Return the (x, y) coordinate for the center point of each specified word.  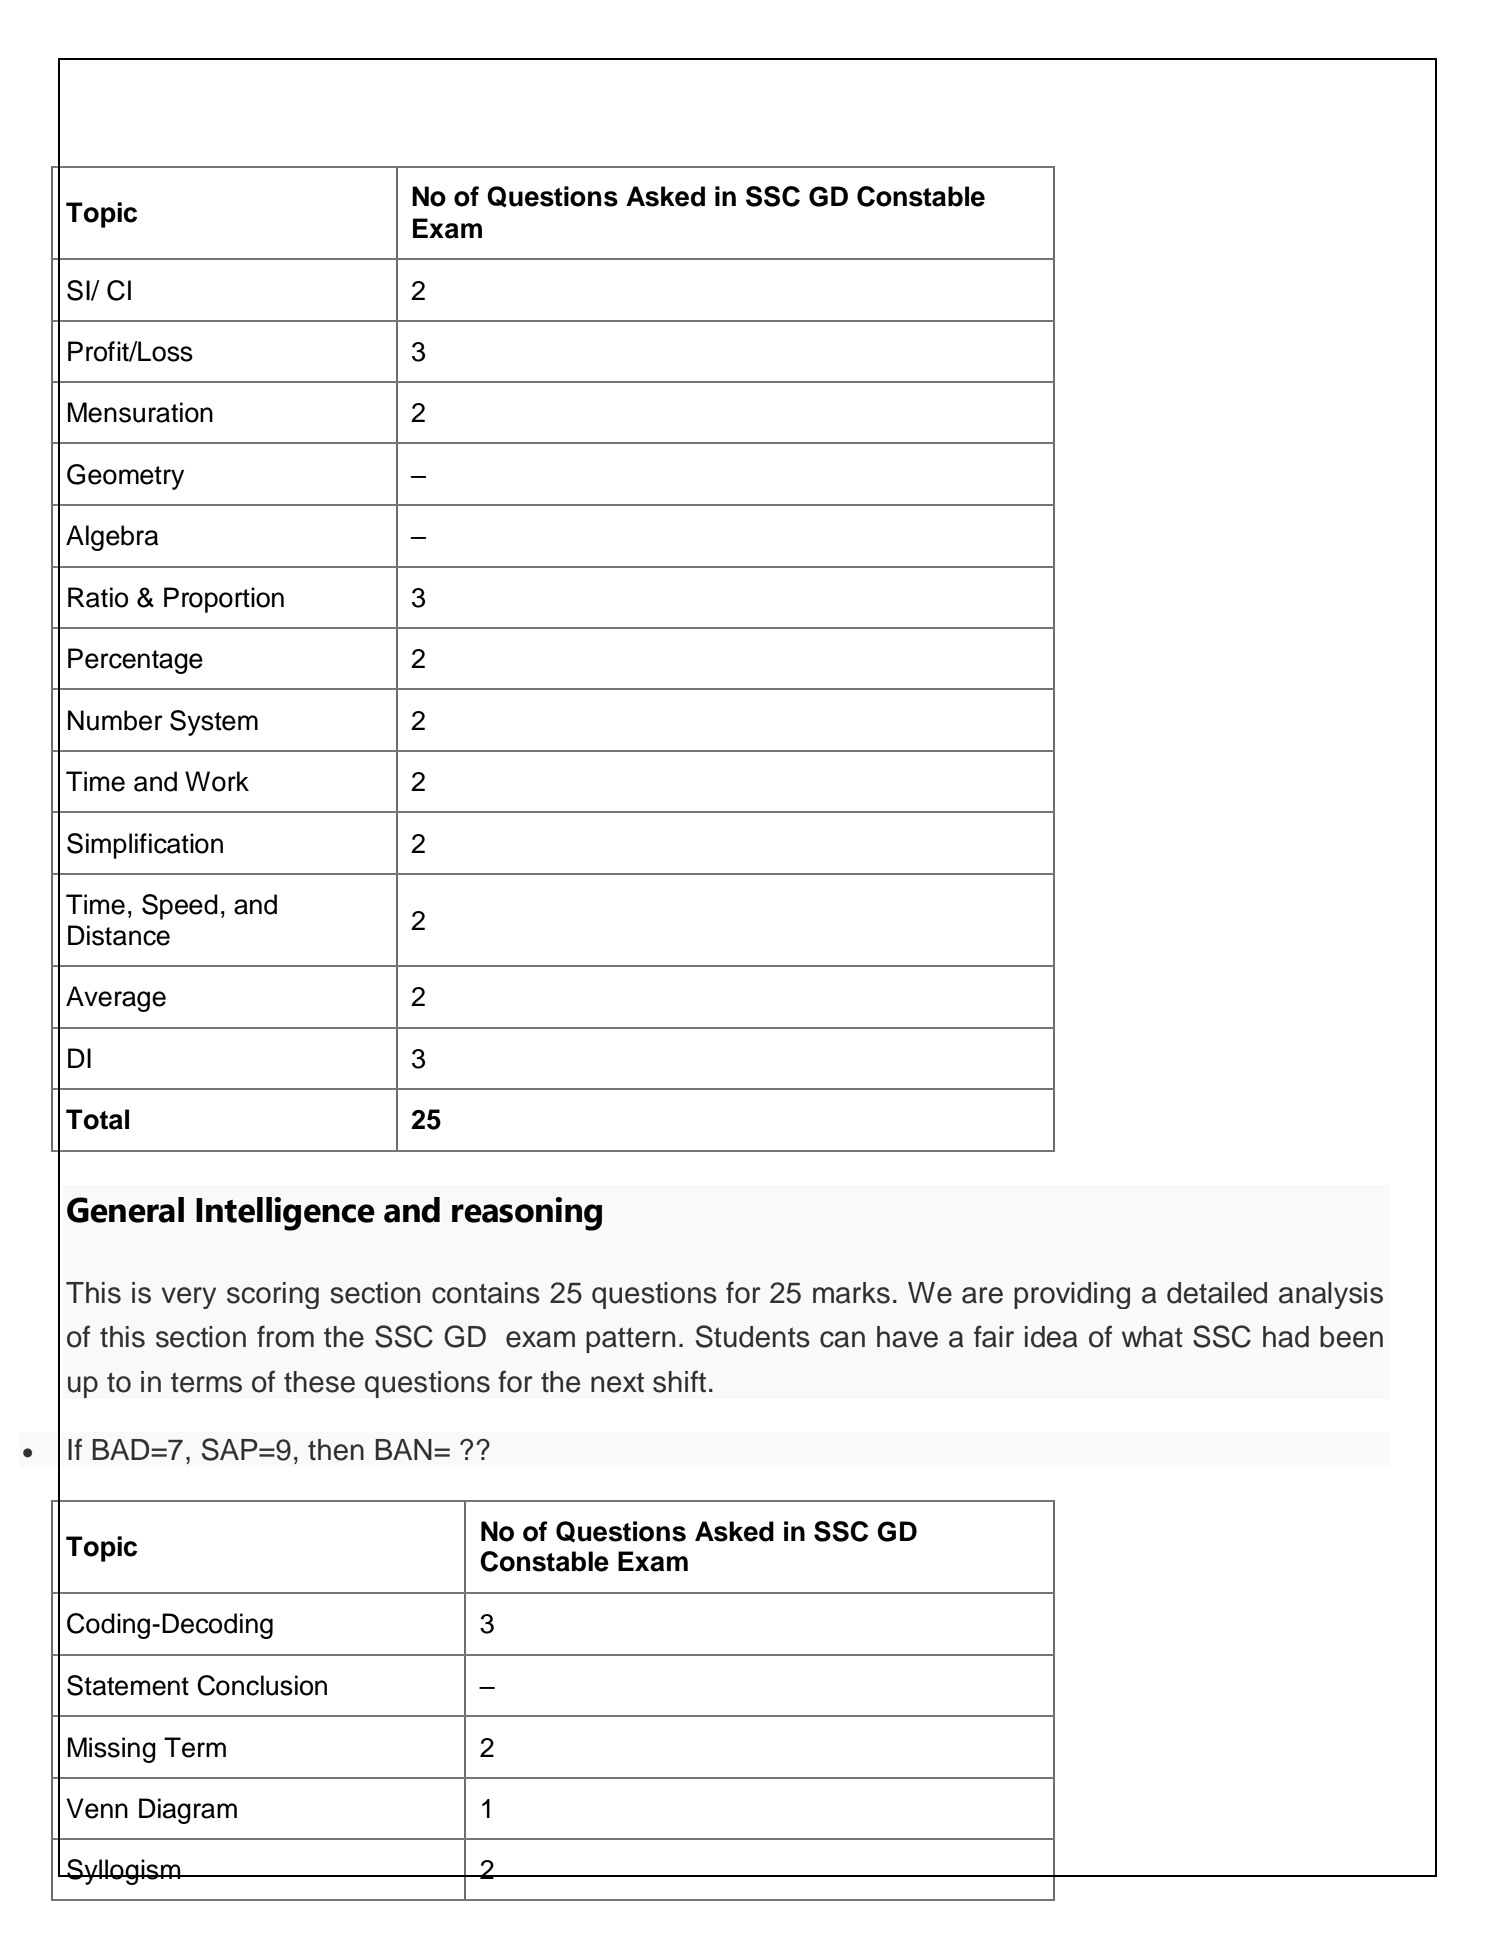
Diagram (188, 1811)
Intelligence (285, 1214)
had (1286, 1337)
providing (1072, 1295)
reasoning (527, 1214)
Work (217, 781)
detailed (1217, 1293)
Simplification (145, 846)
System (214, 723)
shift (679, 1381)
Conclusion (262, 1685)
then (336, 1450)
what (1152, 1337)
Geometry (125, 477)
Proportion (224, 600)
